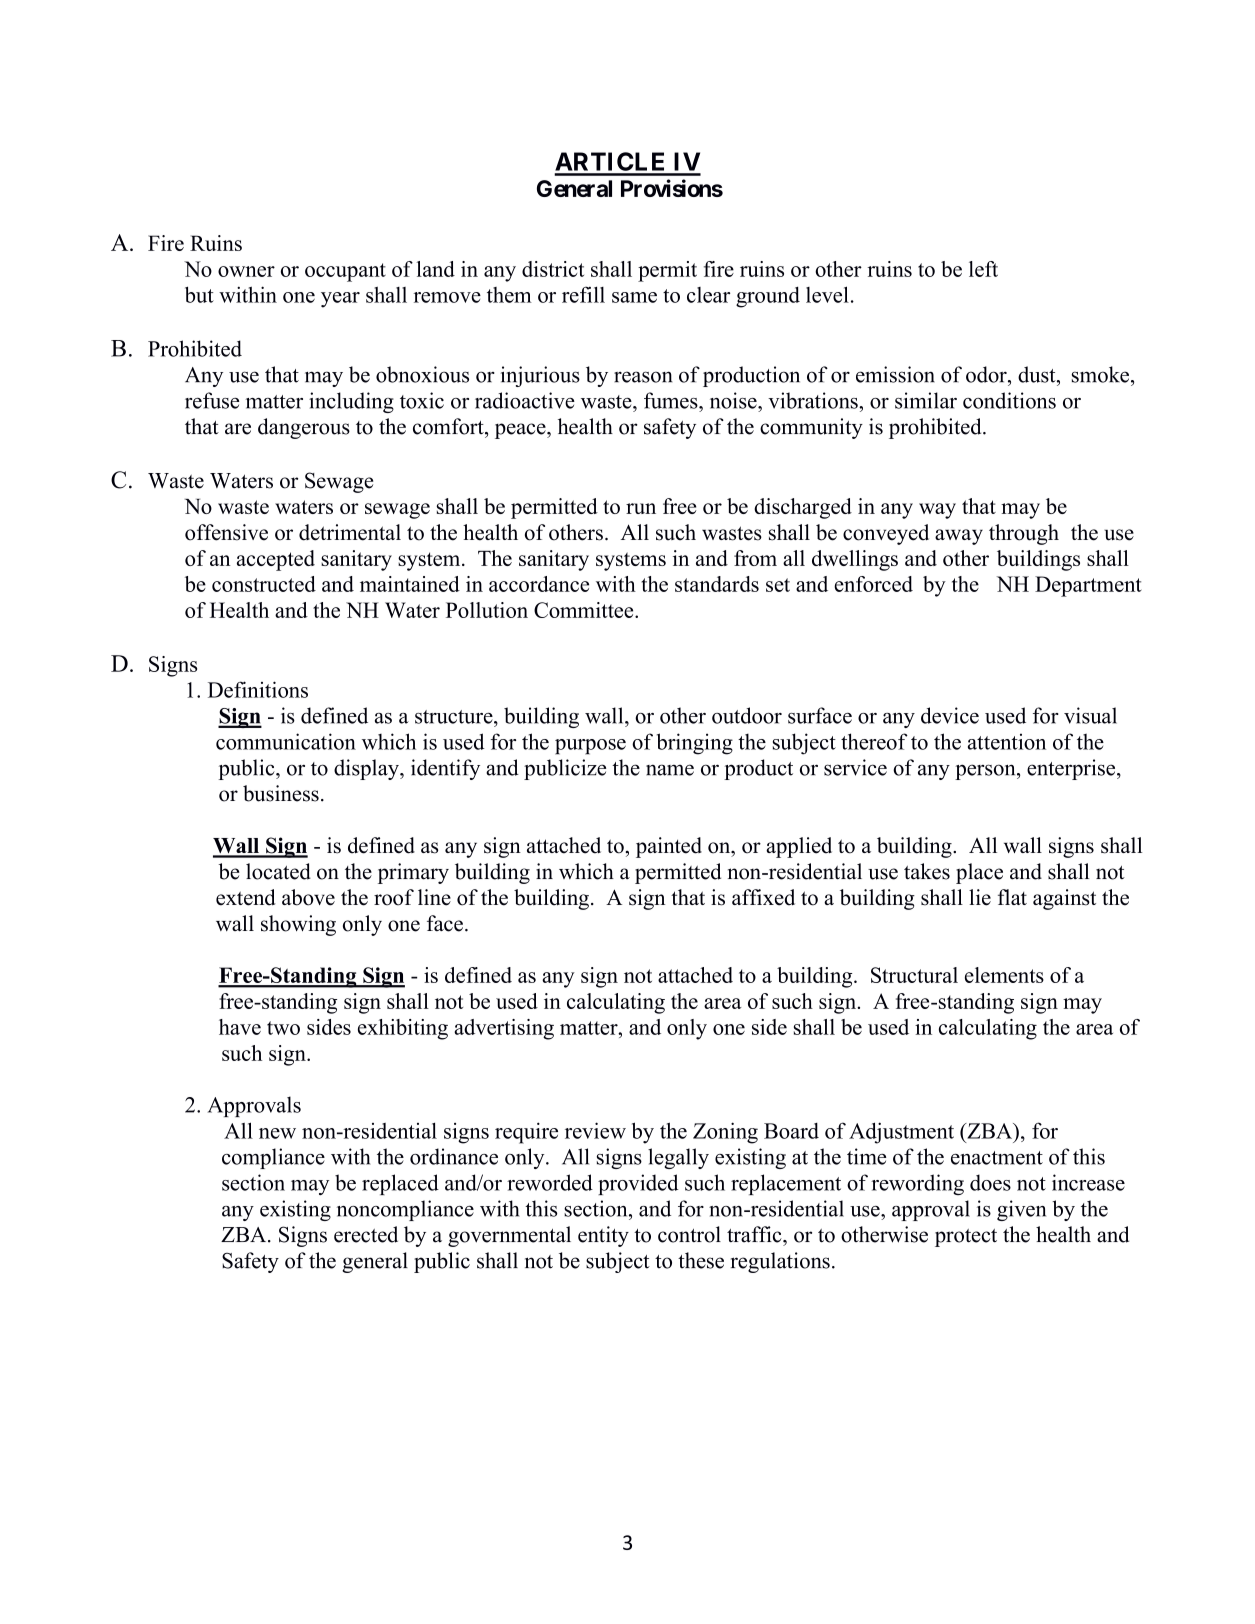 This screenshot has height=1624, width=1255. Describe the element at coordinates (634, 297) in the screenshot. I see `same` at that location.
